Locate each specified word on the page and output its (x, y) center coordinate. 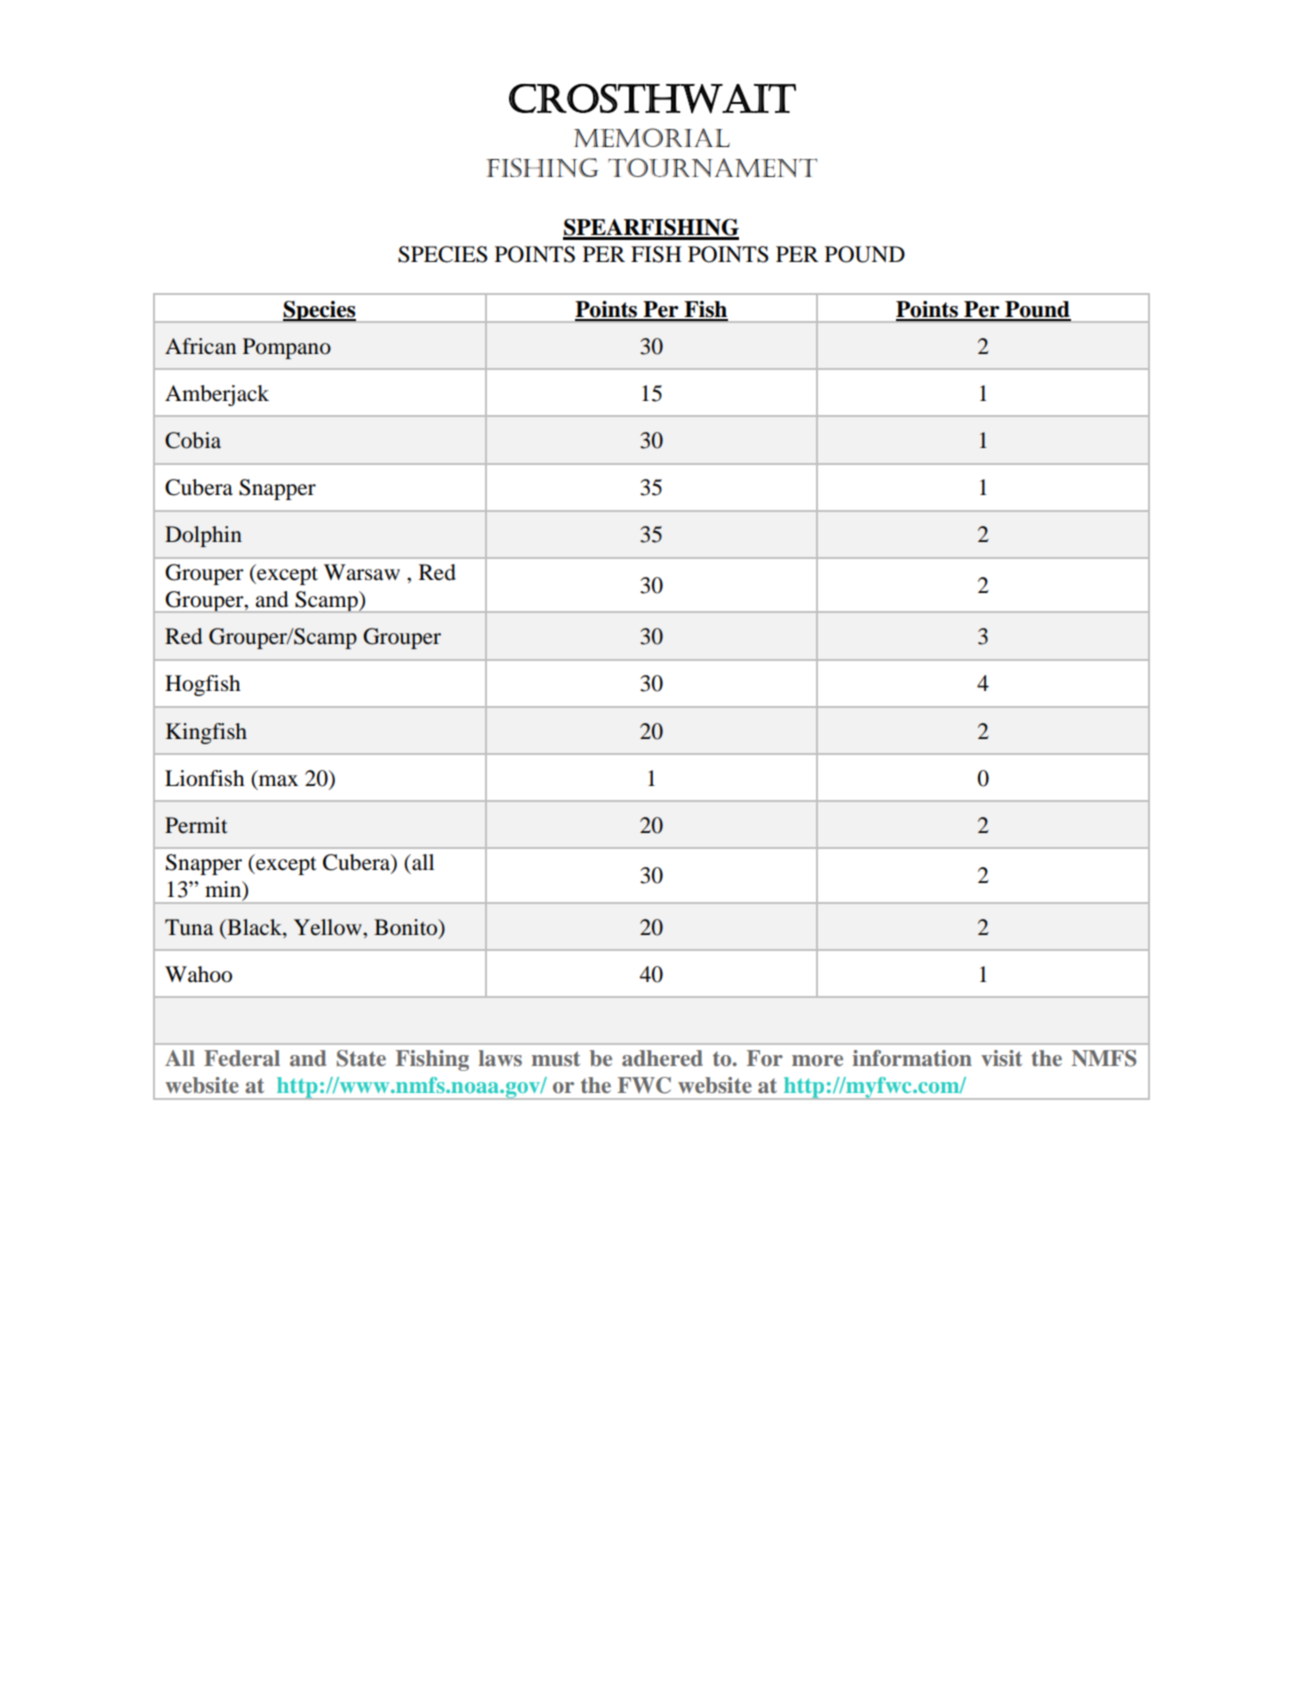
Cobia (193, 440)
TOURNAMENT (712, 167)
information (912, 1058)
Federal (242, 1058)
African (200, 346)
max (278, 780)
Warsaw (362, 572)
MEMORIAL (652, 137)
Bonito (407, 927)
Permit (196, 825)
